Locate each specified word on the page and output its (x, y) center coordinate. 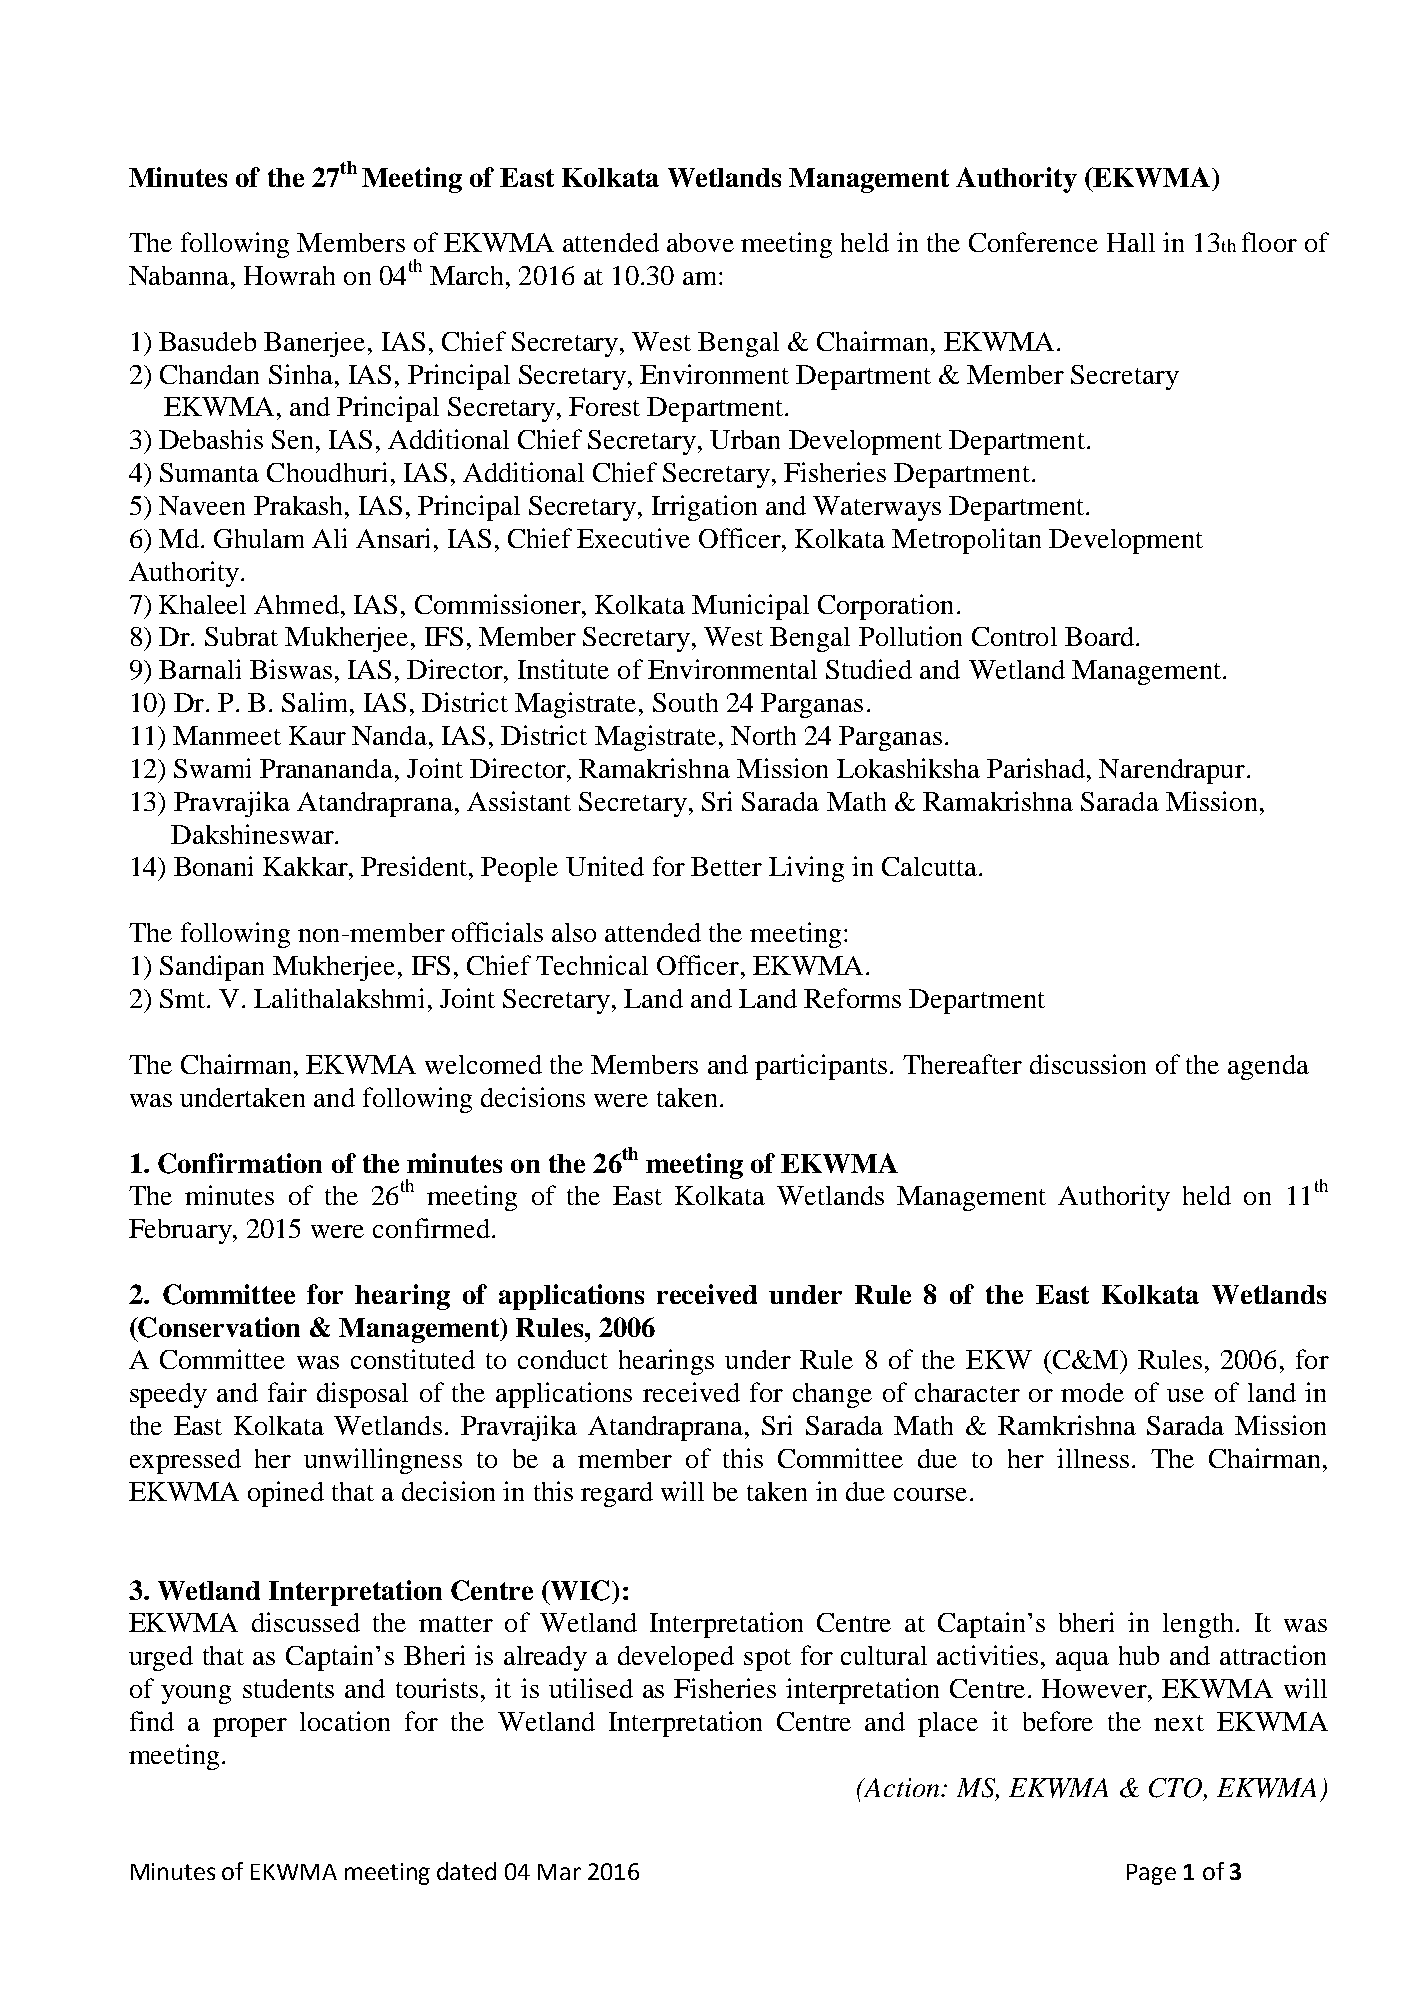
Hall (1131, 242)
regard (617, 1494)
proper (250, 1727)
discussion (1088, 1064)
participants (821, 1067)
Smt (184, 998)
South (685, 702)
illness (1093, 1458)
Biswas (291, 669)
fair (287, 1392)
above (700, 242)
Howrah (289, 275)
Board (1099, 636)
